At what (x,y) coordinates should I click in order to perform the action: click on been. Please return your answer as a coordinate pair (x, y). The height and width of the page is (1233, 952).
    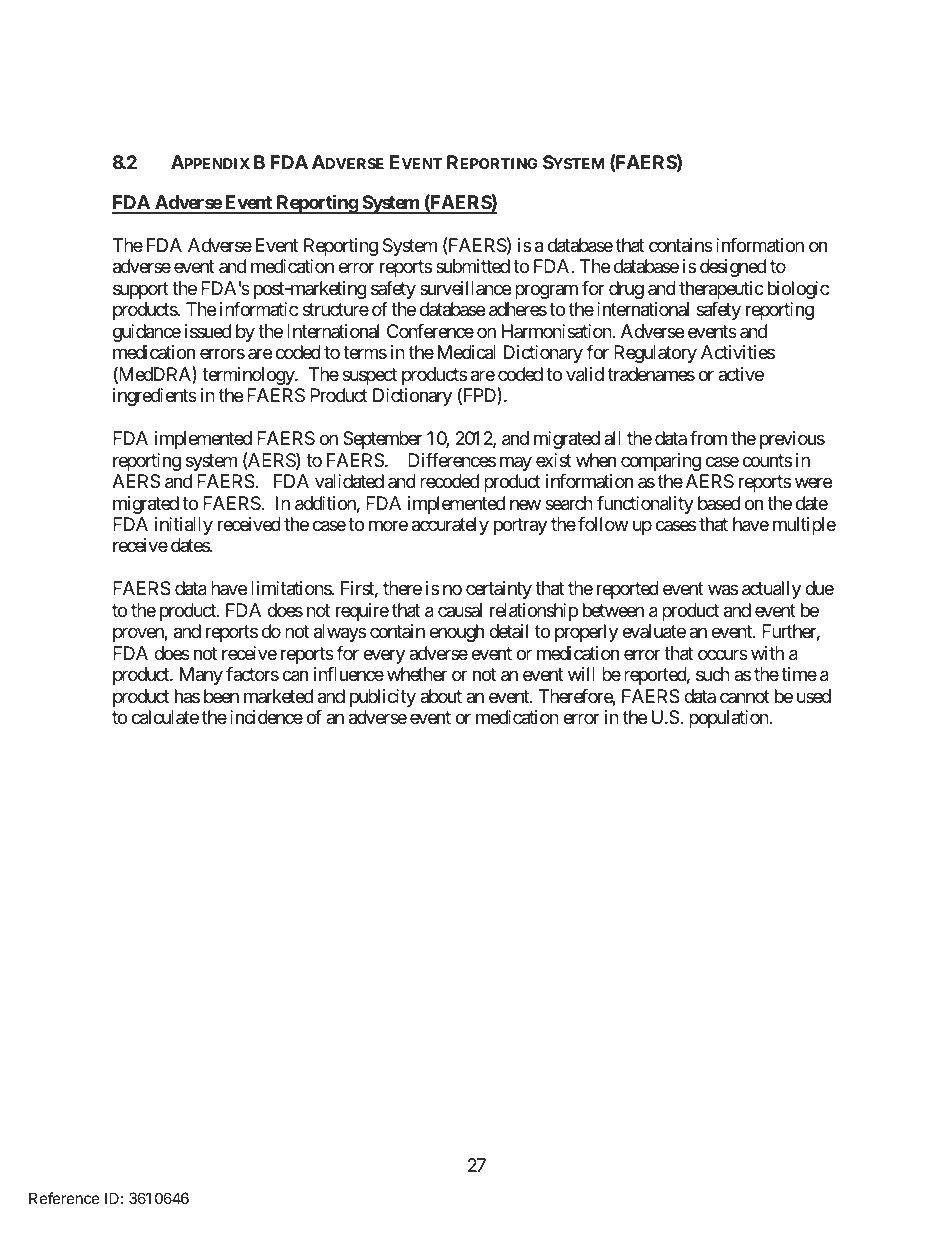
    Looking at the image, I should click on (221, 696).
